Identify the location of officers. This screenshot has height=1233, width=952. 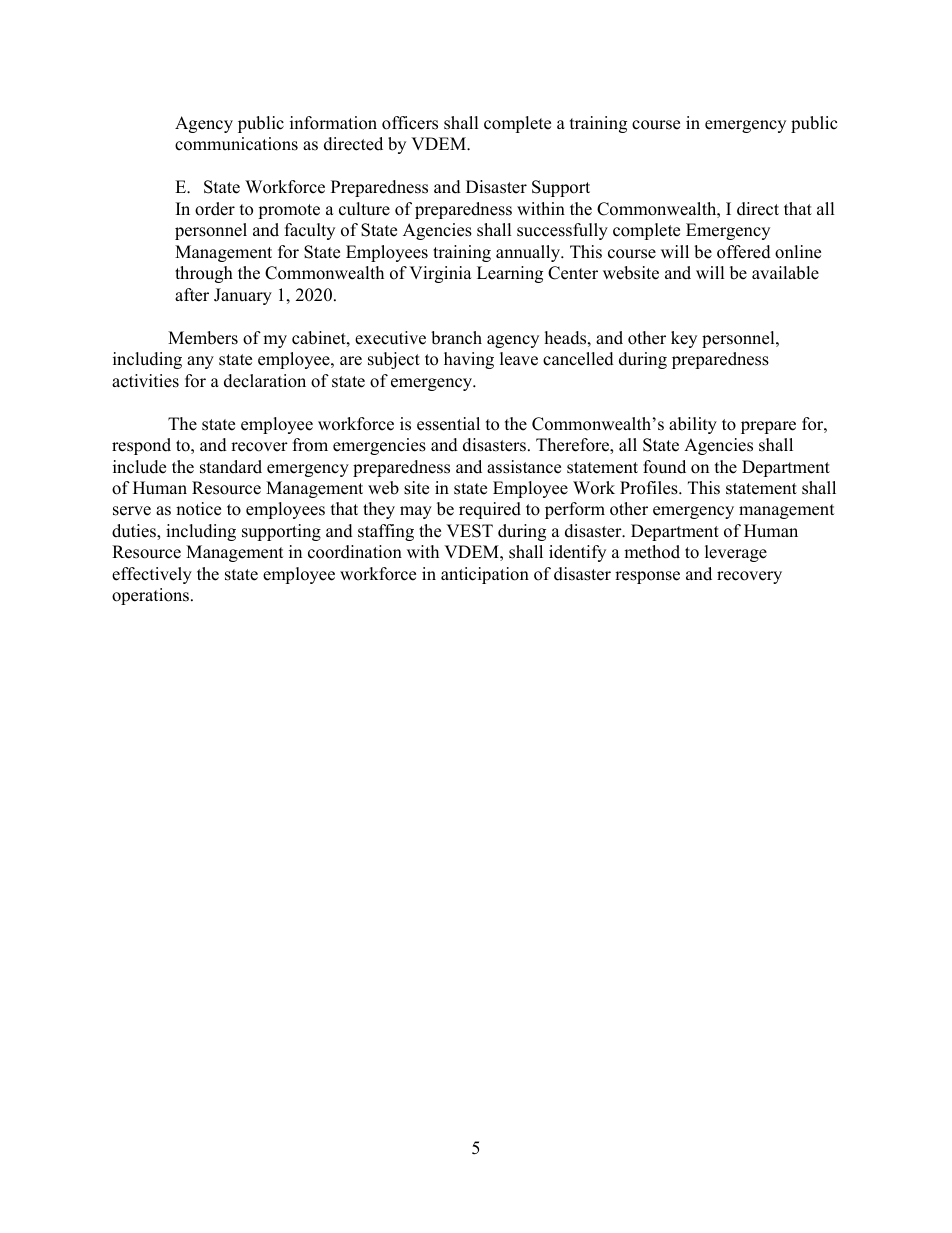
(410, 123).
